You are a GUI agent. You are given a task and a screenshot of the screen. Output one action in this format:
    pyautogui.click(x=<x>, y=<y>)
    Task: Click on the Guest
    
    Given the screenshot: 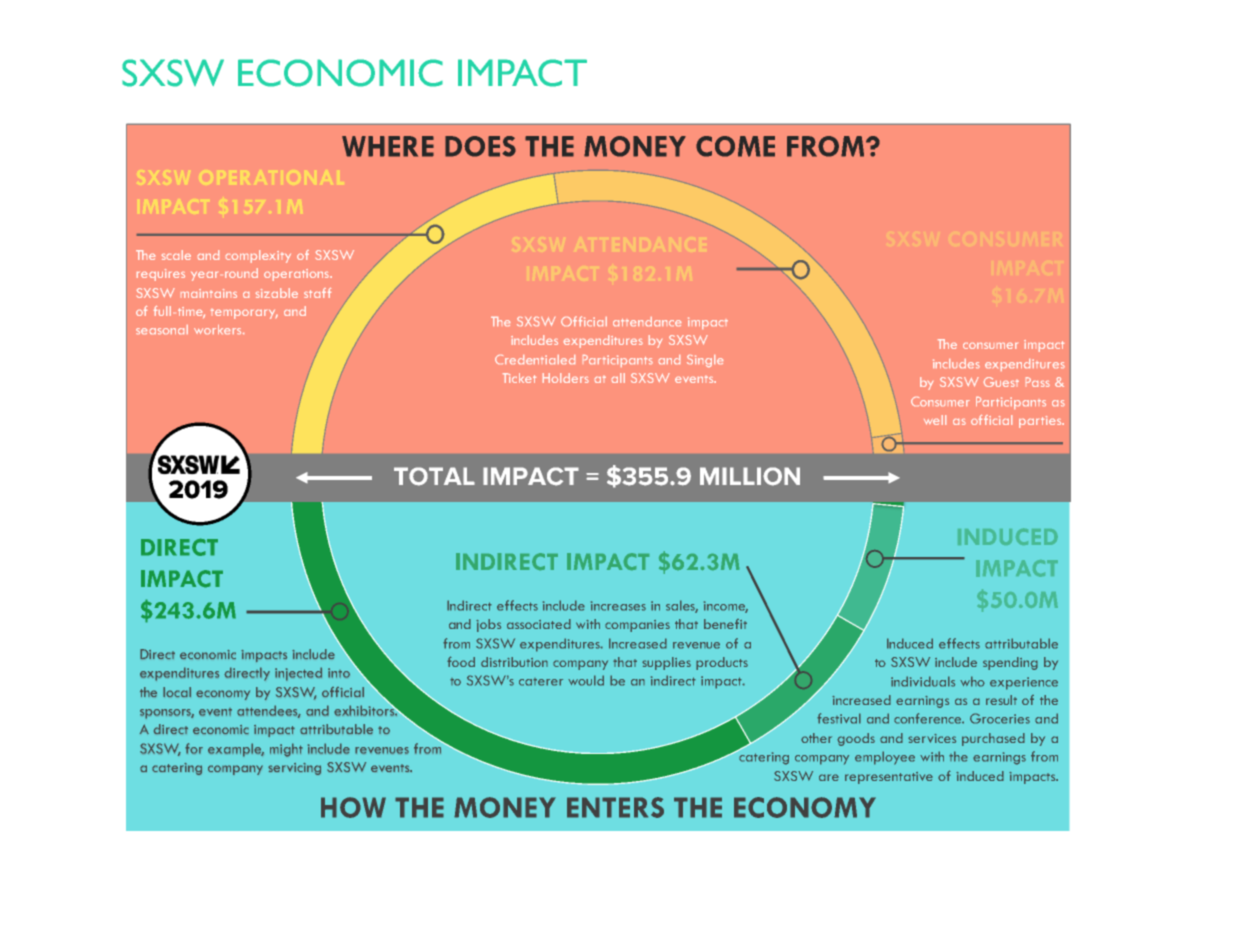 What is the action you would take?
    pyautogui.click(x=1001, y=382)
